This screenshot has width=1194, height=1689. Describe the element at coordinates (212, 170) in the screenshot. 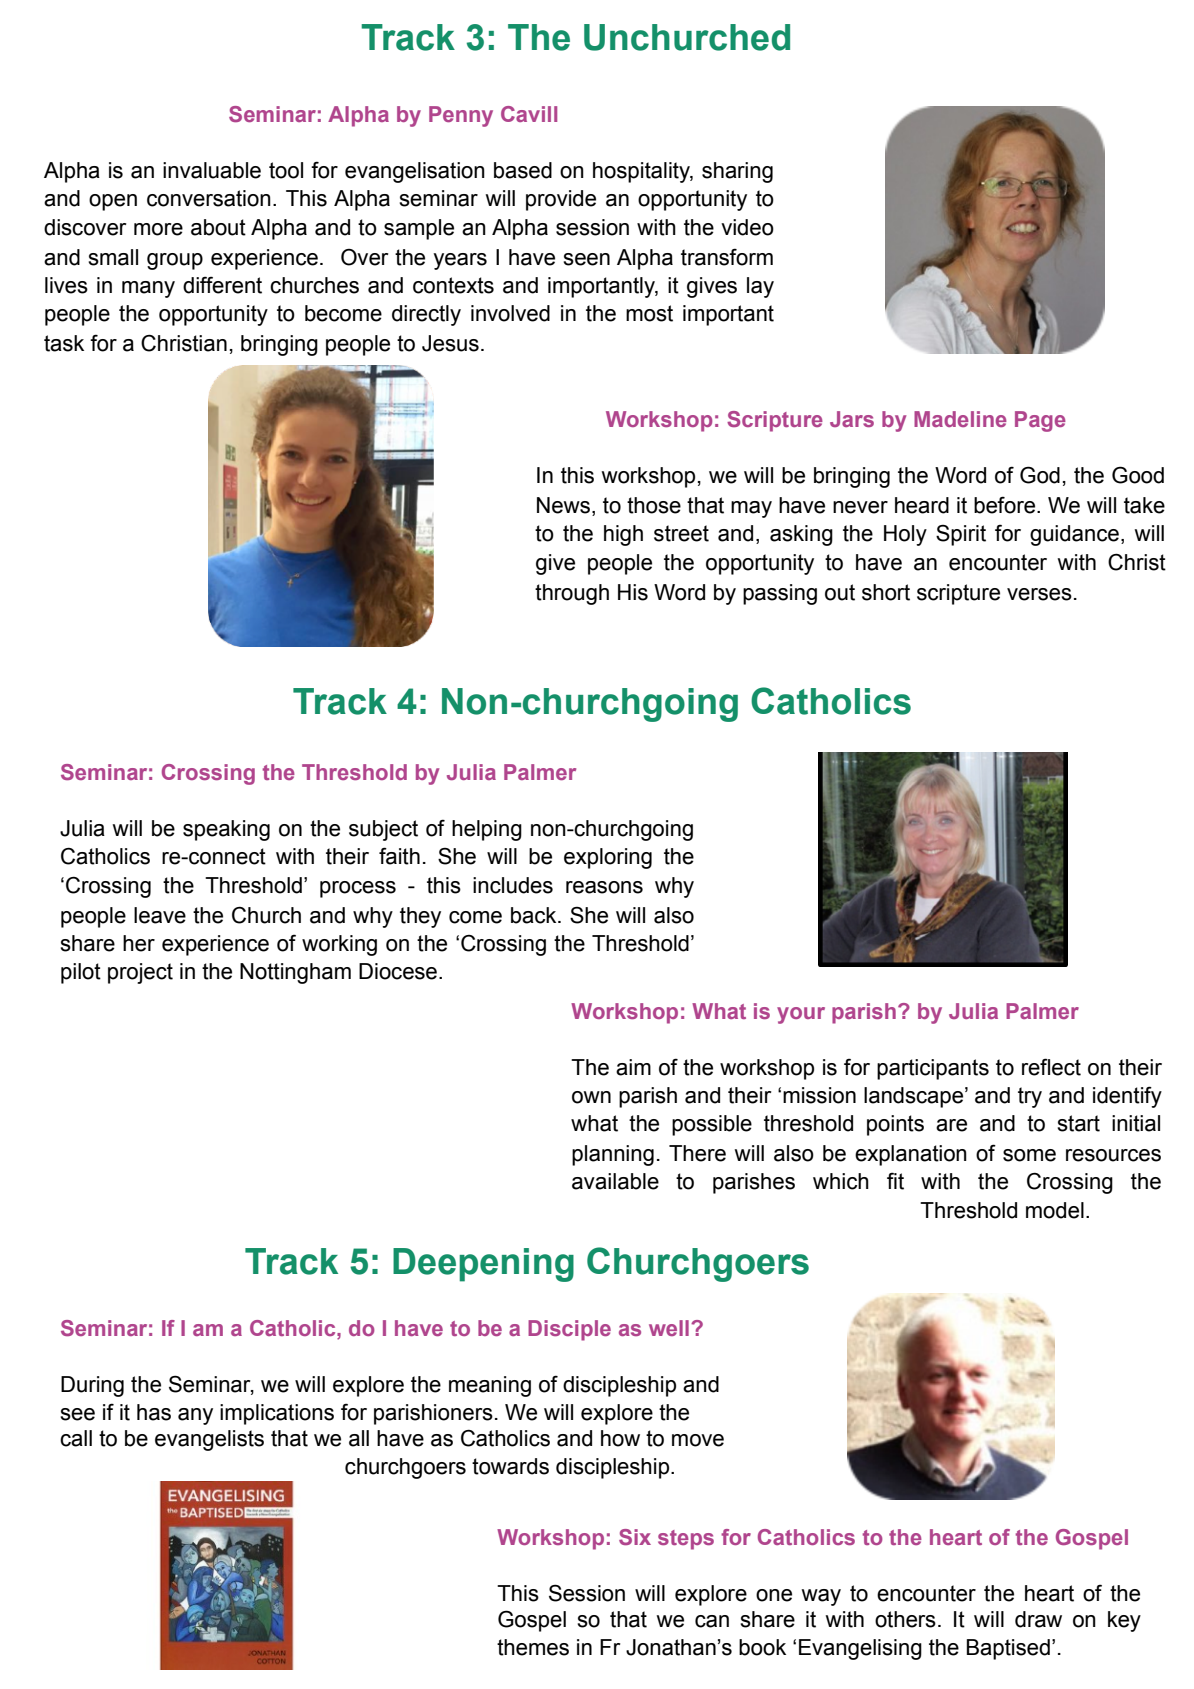

I see `invaluable` at that location.
